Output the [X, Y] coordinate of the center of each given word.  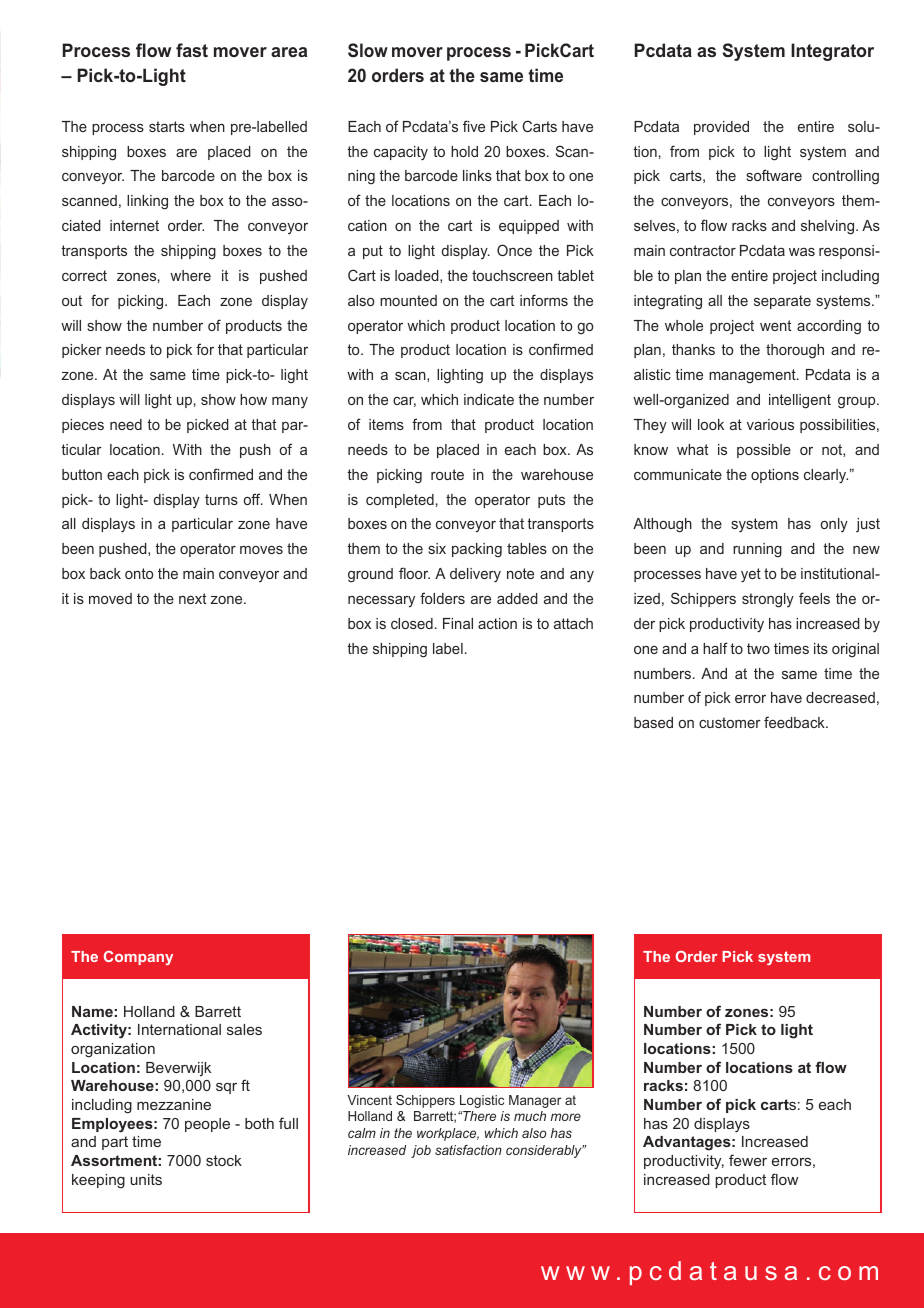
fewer [748, 1160]
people [207, 1125]
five [474, 126]
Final [458, 623]
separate [782, 302]
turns [221, 499]
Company [138, 958]
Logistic [482, 1101]
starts [167, 126]
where [190, 275]
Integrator [832, 52]
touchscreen [512, 275]
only [834, 525]
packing [477, 550]
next [192, 598]
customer [730, 722]
